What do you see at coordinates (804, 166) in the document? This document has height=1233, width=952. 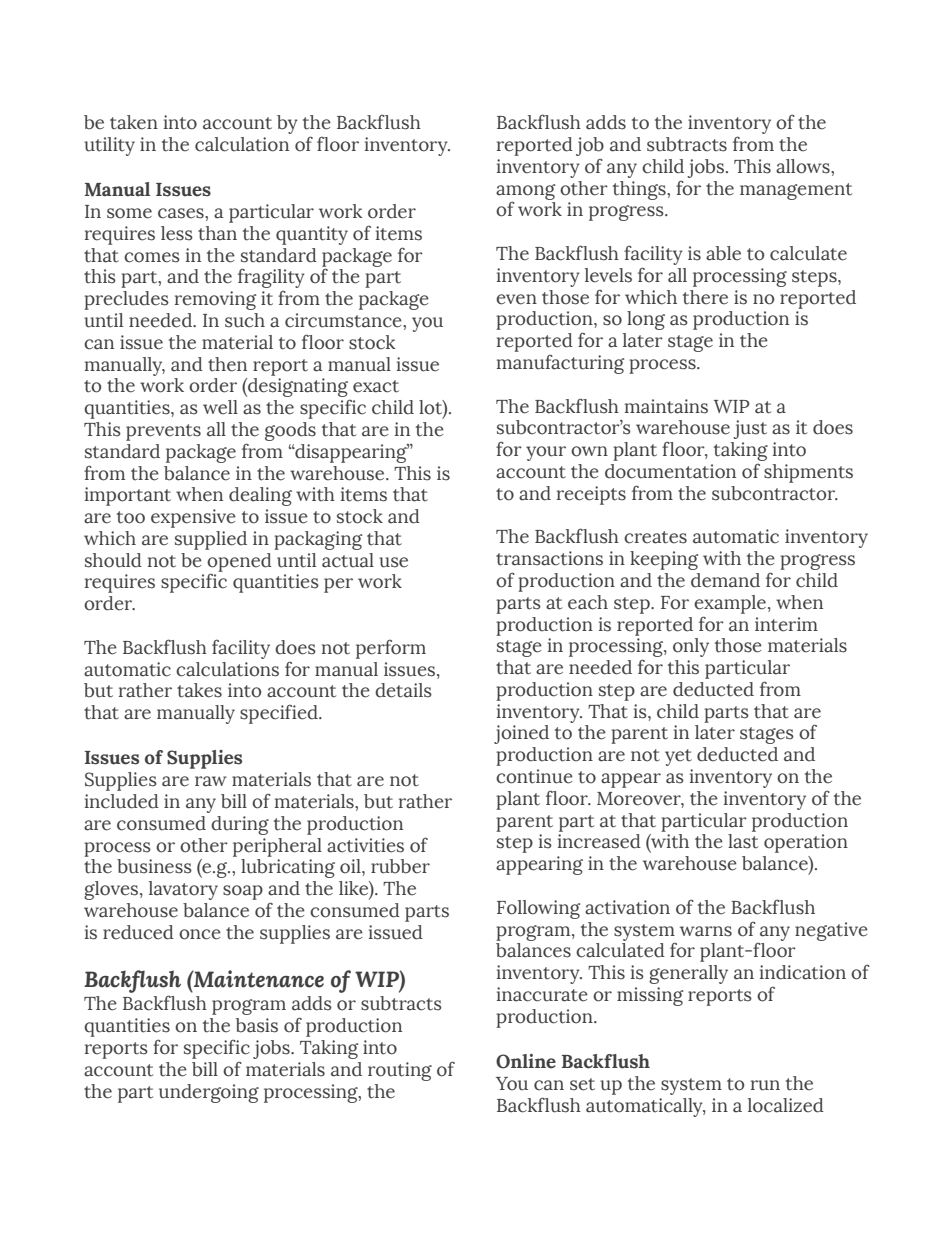 I see `allows` at bounding box center [804, 166].
